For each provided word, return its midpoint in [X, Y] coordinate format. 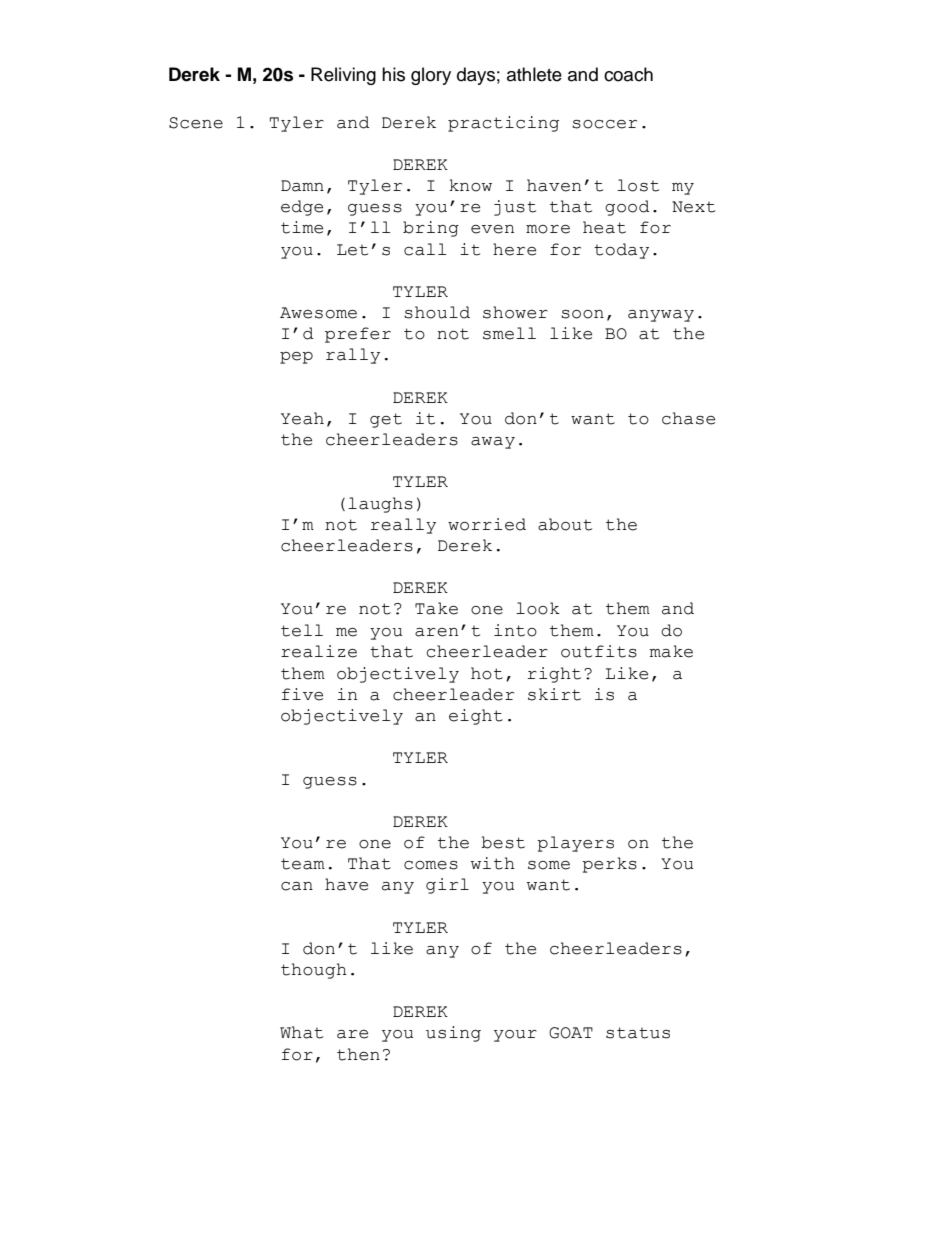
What [301, 1032]
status [638, 1033]
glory [431, 76]
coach [628, 74]
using [453, 1034]
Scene [196, 123]
